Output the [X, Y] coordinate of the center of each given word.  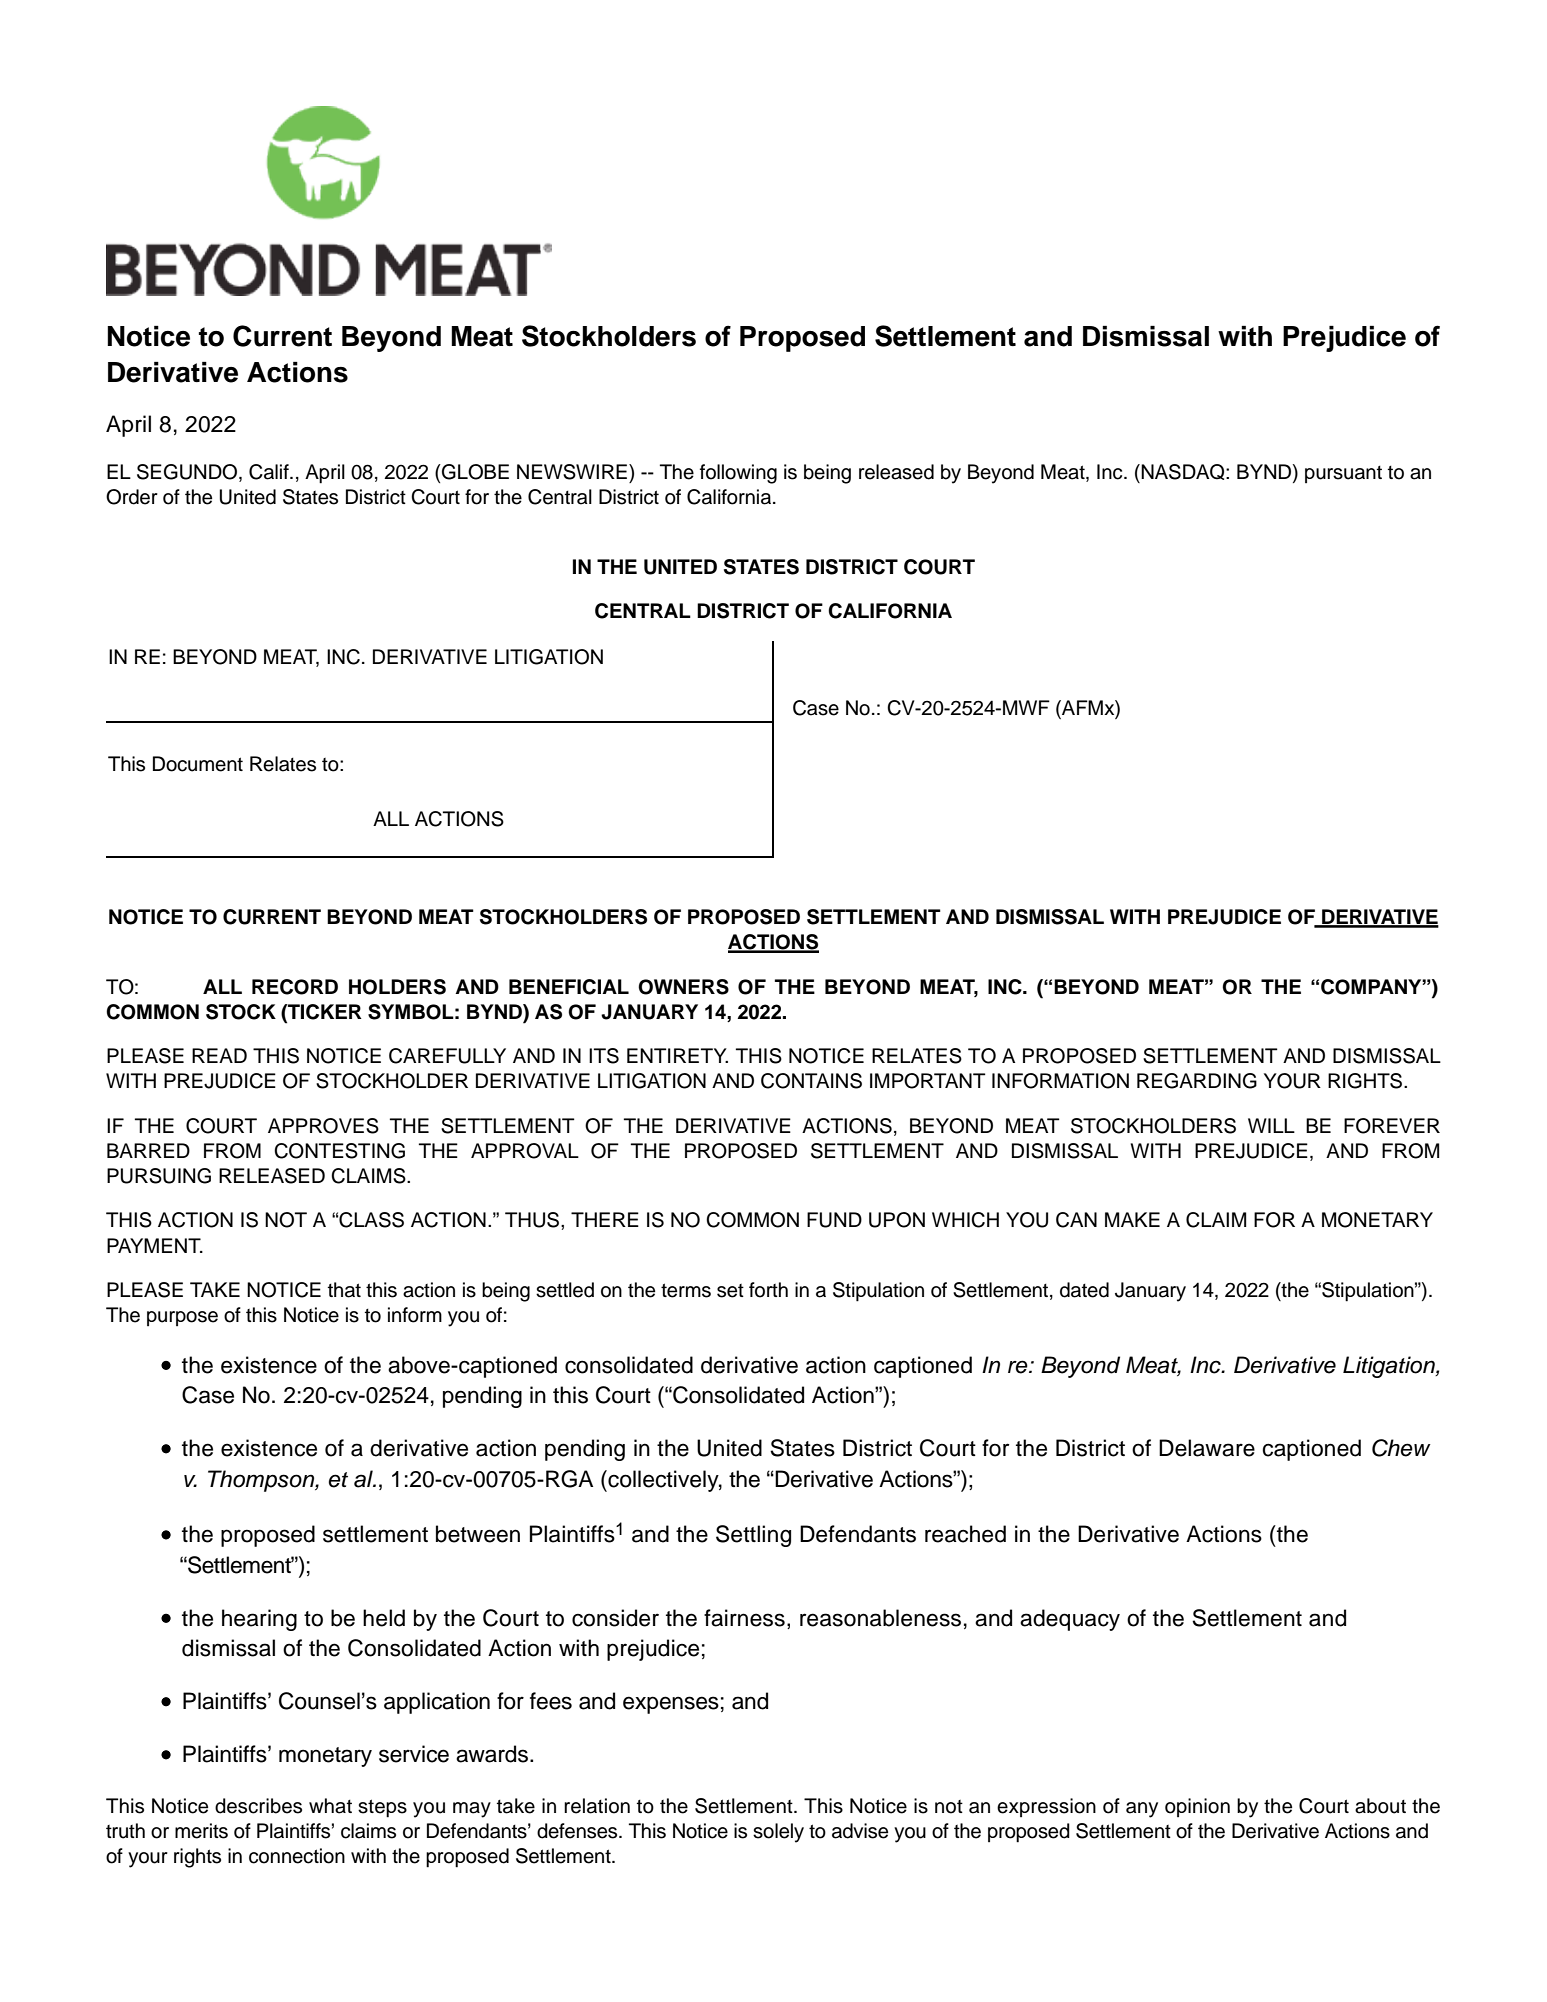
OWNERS [683, 987]
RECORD [295, 987]
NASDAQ [1183, 473]
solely [778, 1833]
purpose [182, 1318]
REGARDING [1197, 1081]
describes [258, 1806]
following [738, 474]
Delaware [1207, 1448]
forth [768, 1290]
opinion [1197, 1807]
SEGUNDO [188, 473]
